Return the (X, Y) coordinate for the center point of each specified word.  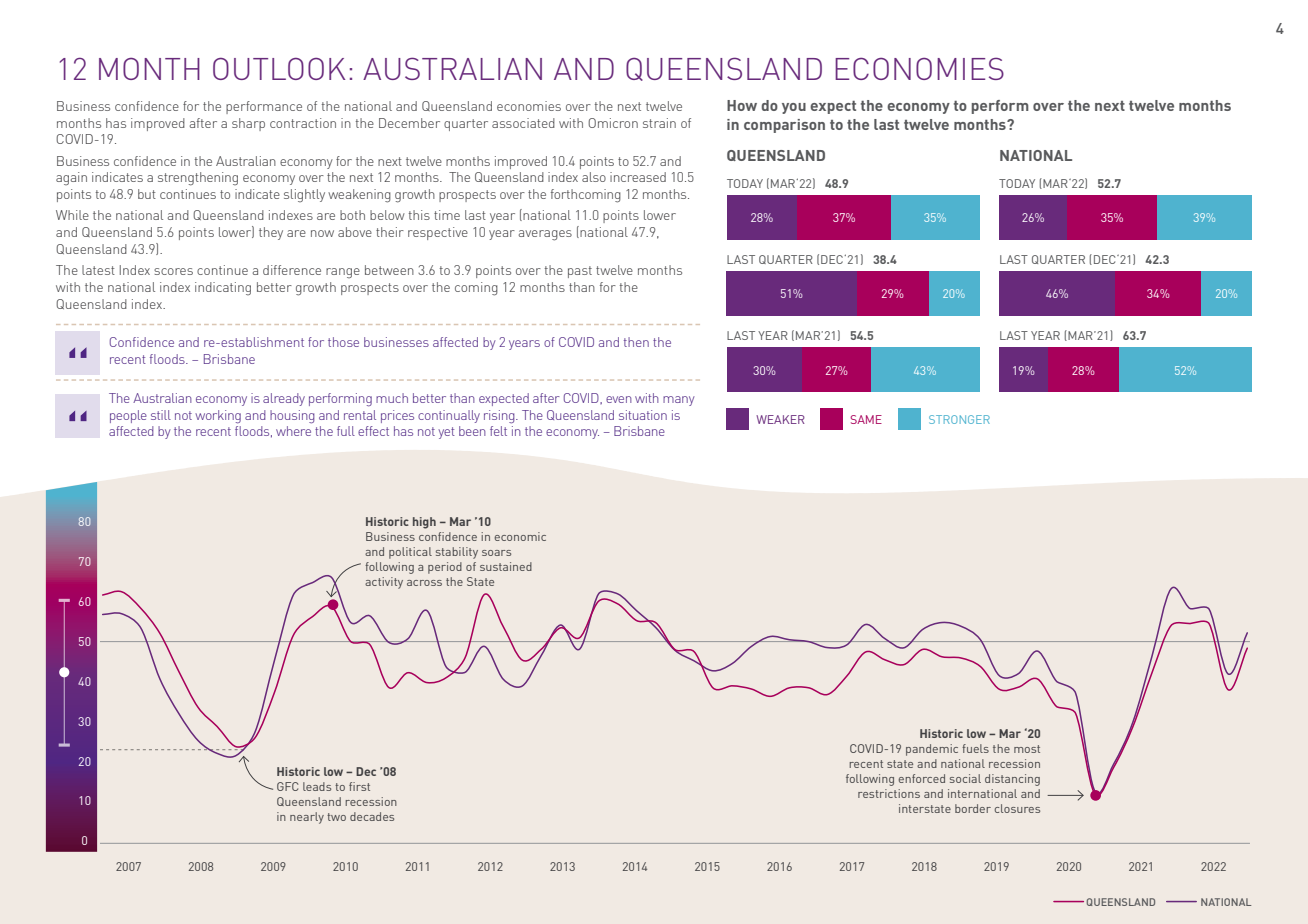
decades (372, 816)
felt (498, 431)
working (218, 417)
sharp (248, 124)
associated (523, 123)
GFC (287, 786)
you (794, 108)
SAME (866, 419)
